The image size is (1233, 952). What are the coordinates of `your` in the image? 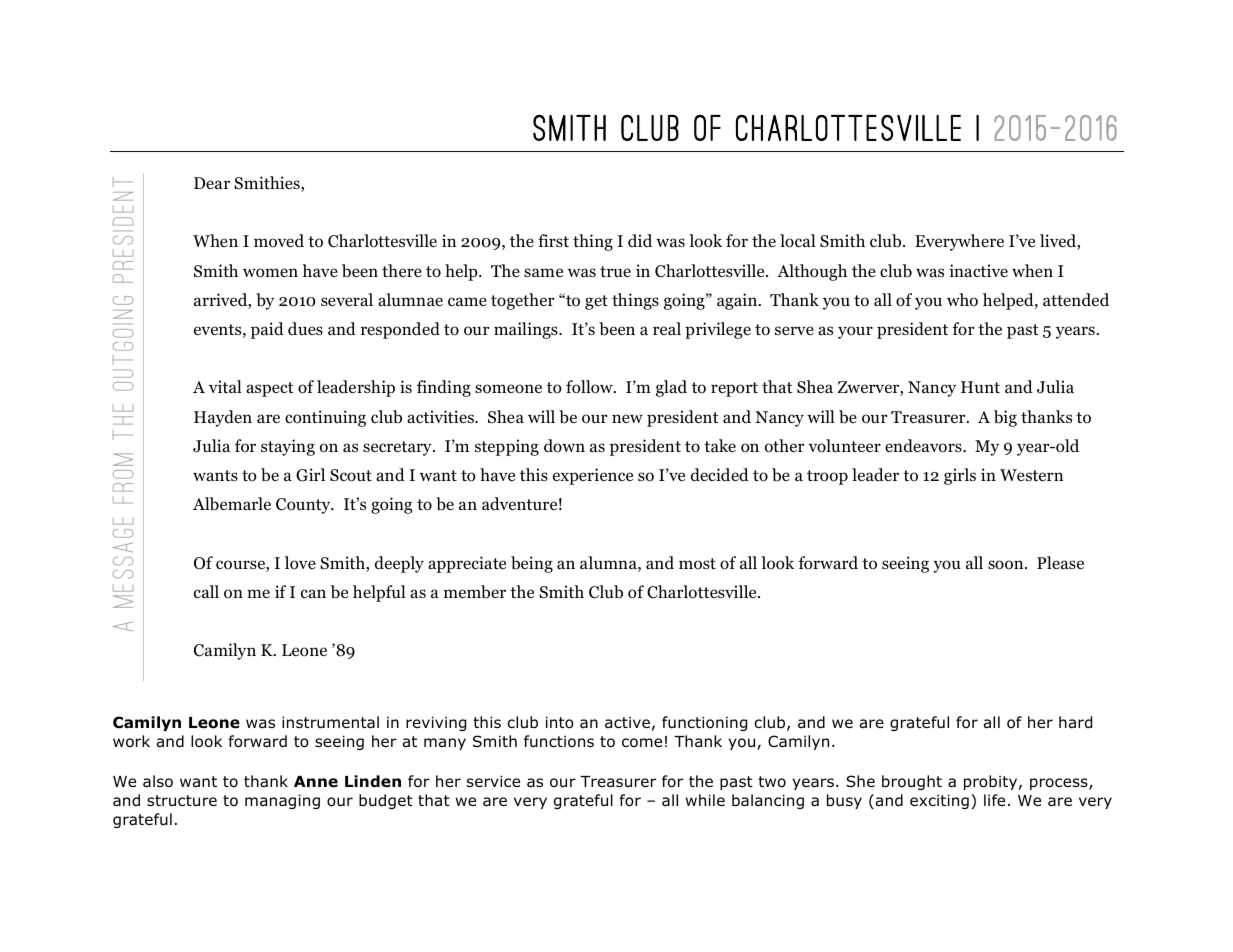 It's located at (855, 332).
